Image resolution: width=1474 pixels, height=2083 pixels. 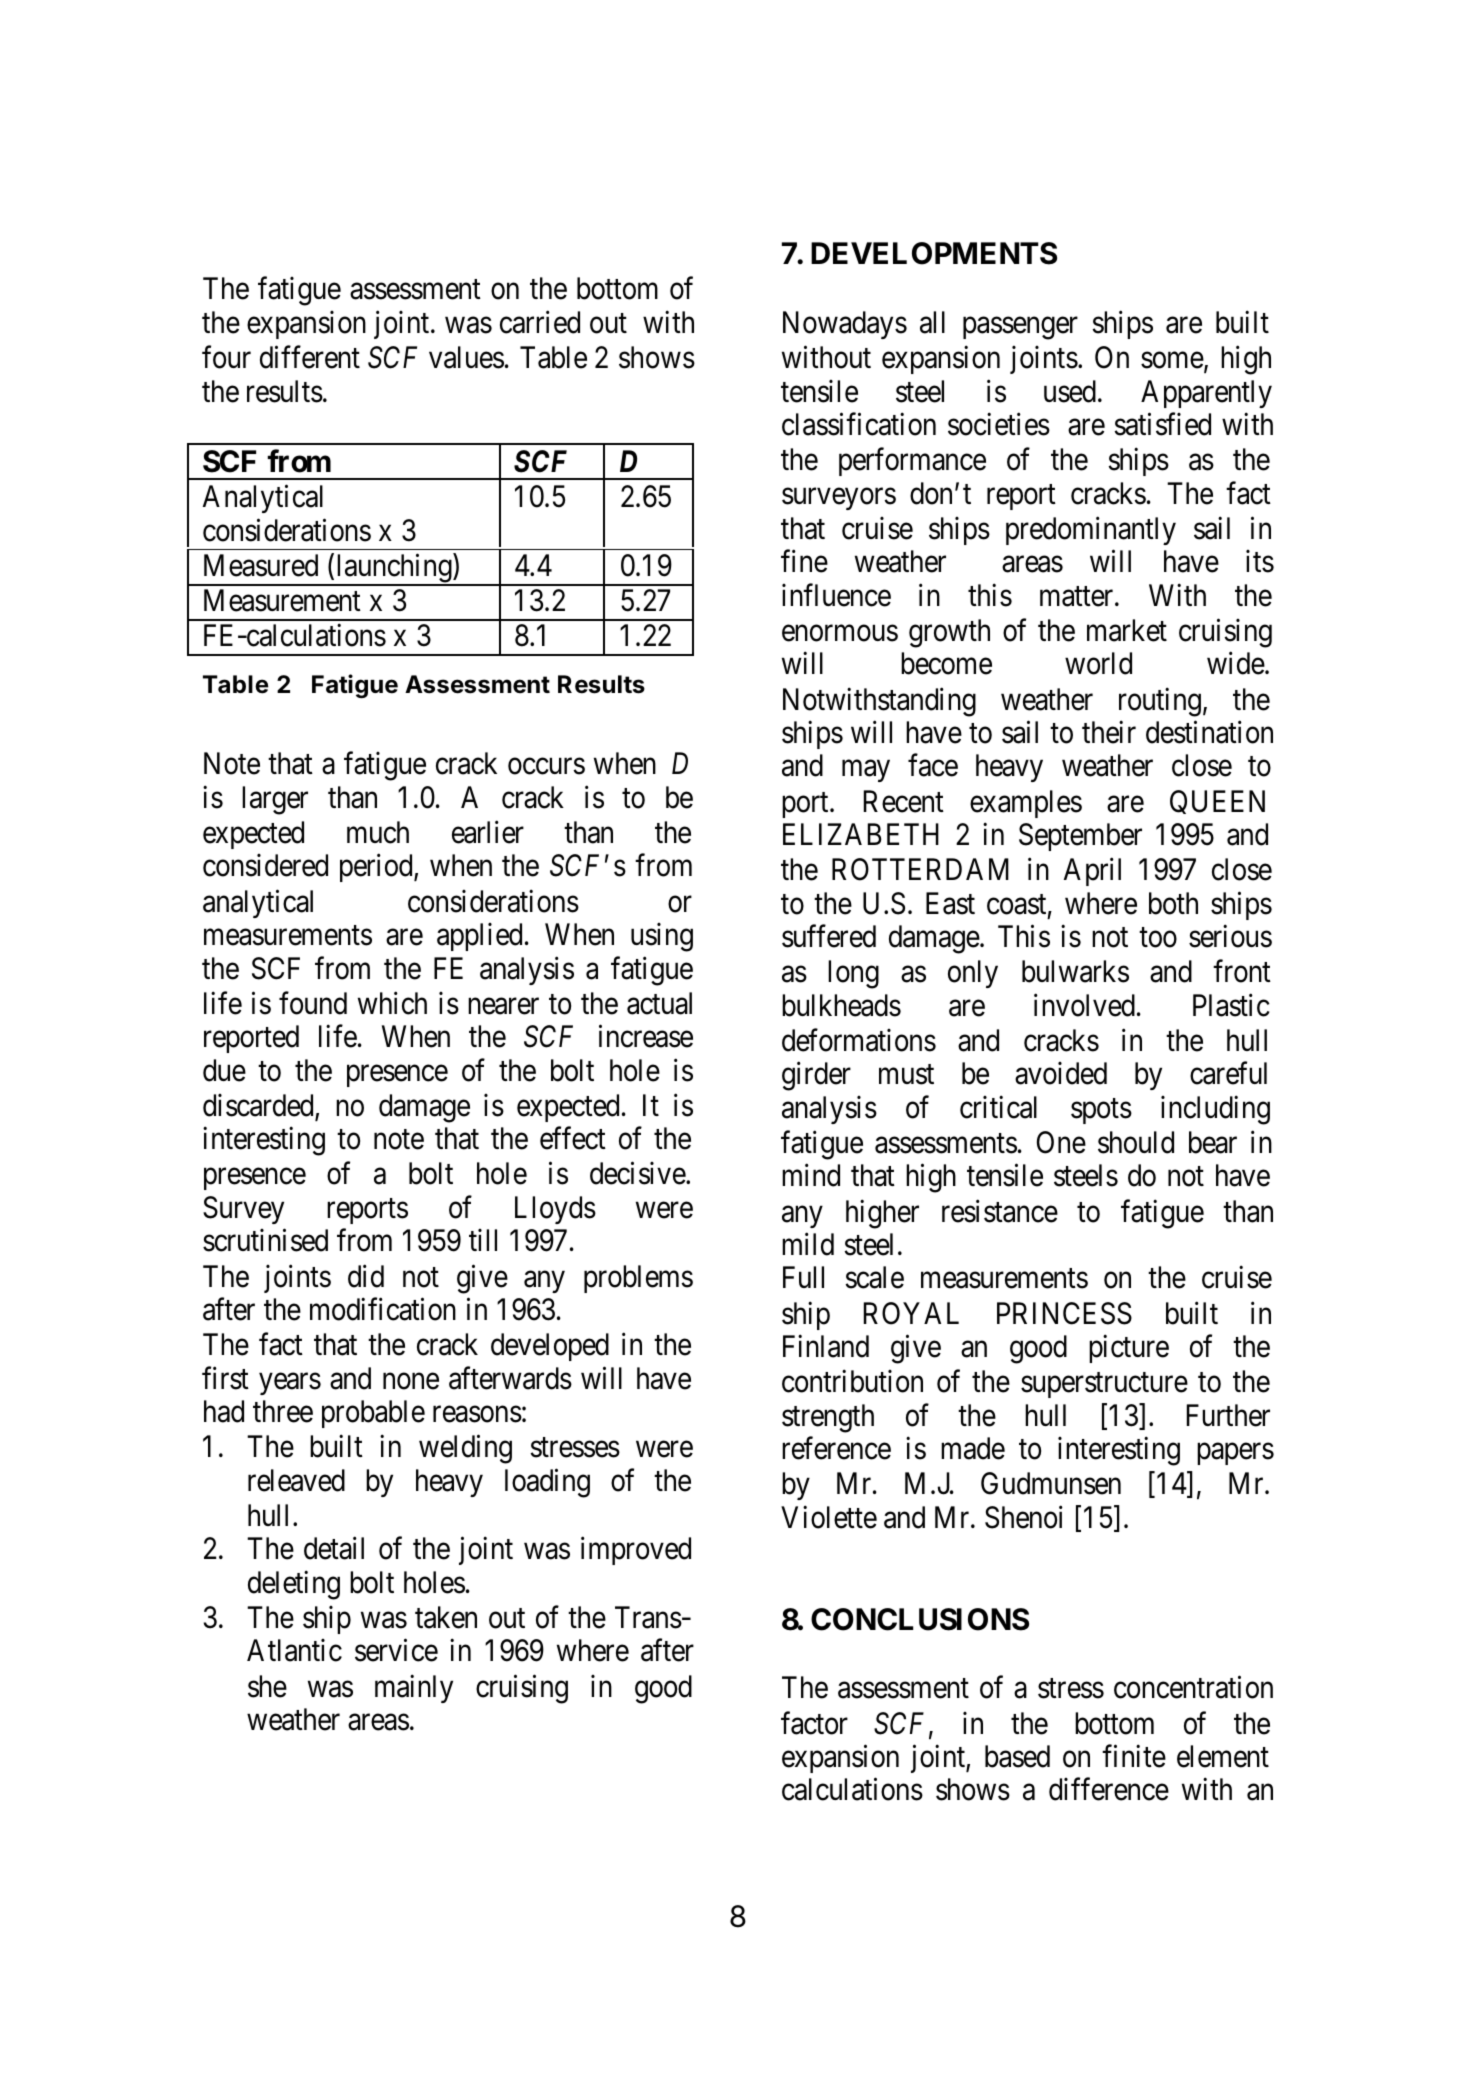 What do you see at coordinates (845, 325) in the page?
I see `Nowadays` at bounding box center [845, 325].
